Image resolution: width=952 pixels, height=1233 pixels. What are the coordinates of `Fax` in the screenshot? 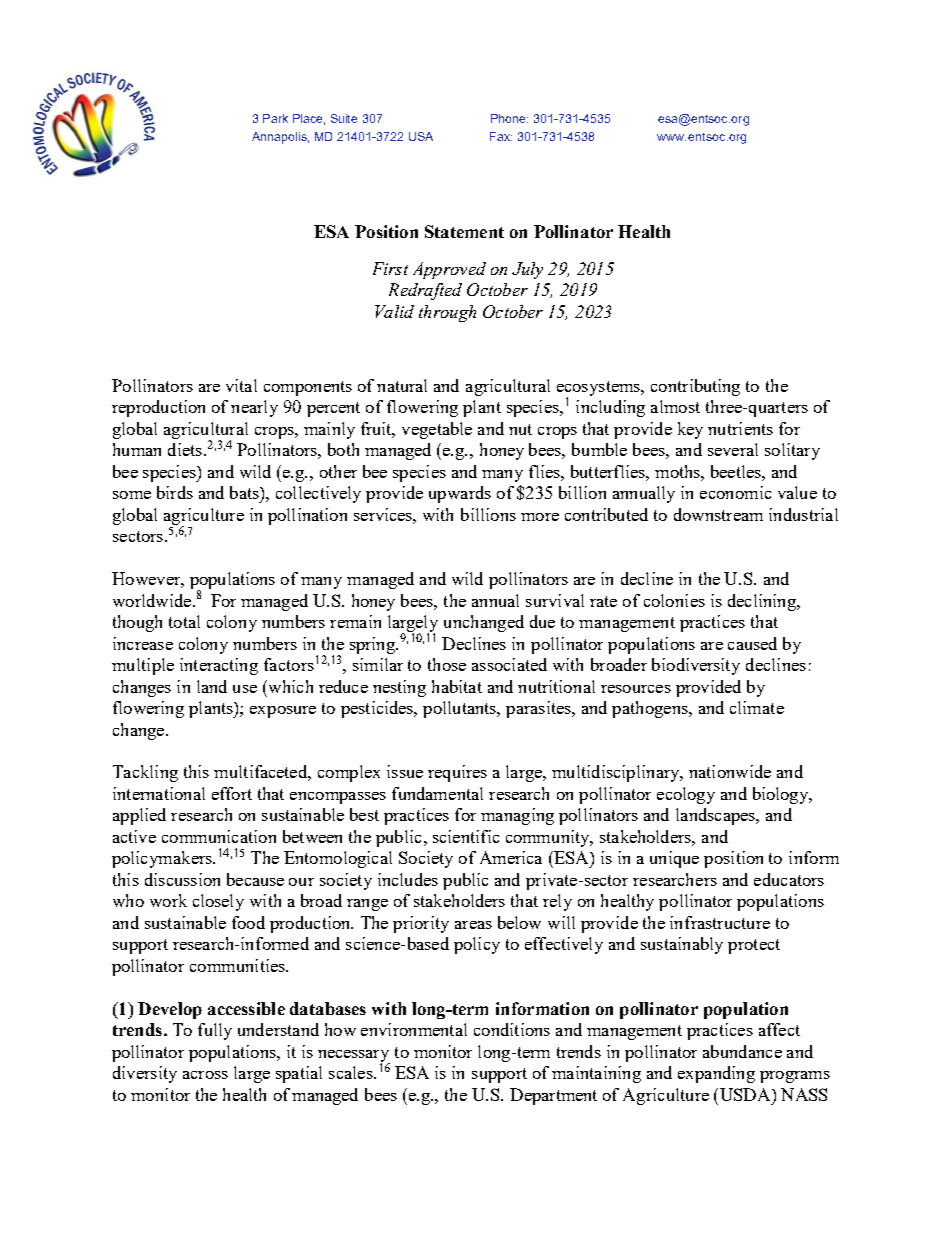 It's located at (501, 136).
